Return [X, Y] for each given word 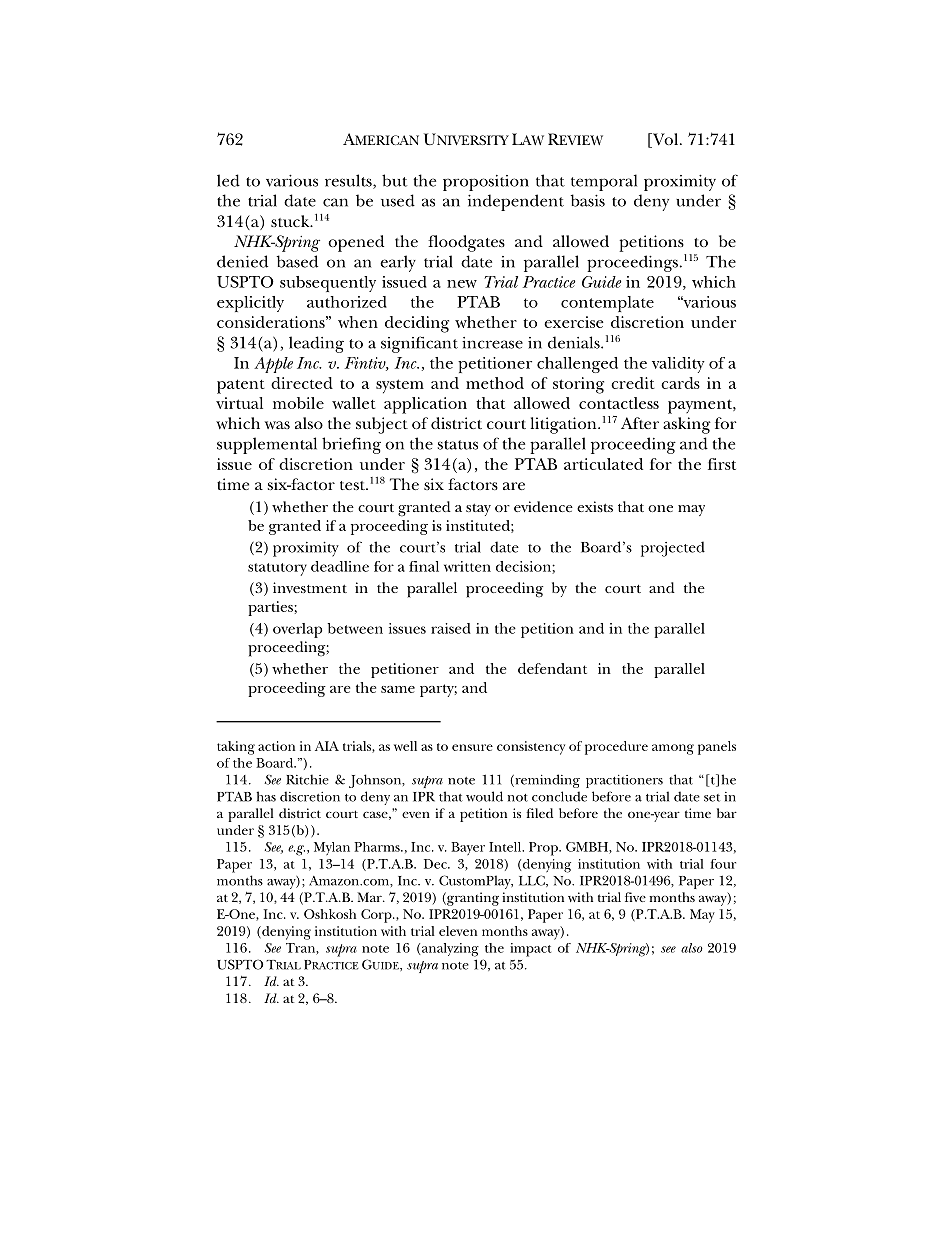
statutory [277, 569]
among [673, 749]
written [467, 566]
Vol [665, 140]
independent [516, 202]
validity [678, 365]
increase [492, 343]
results [349, 181]
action [276, 746]
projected [673, 549]
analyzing [450, 950]
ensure [472, 747]
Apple [273, 365]
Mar [370, 897]
